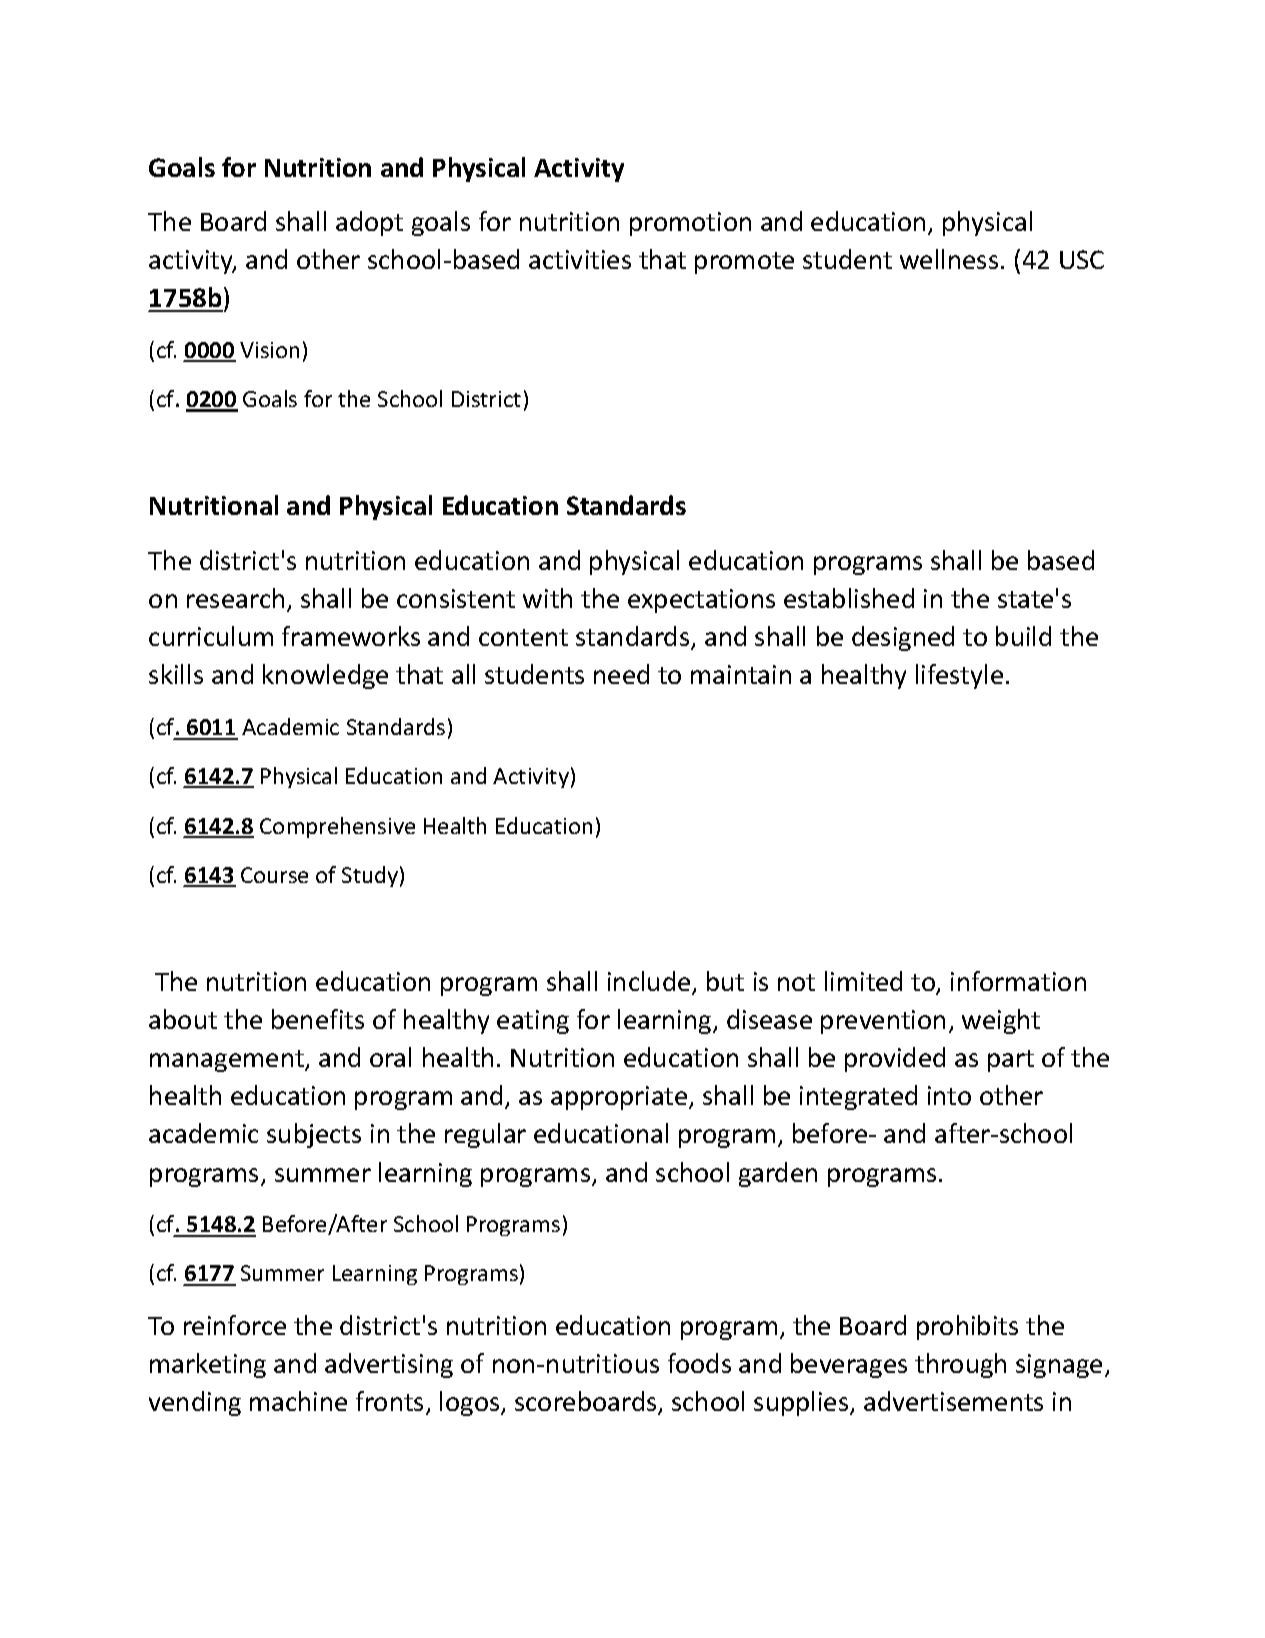 The height and width of the document is (1638, 1265). I want to click on Comprehensive, so click(337, 827).
